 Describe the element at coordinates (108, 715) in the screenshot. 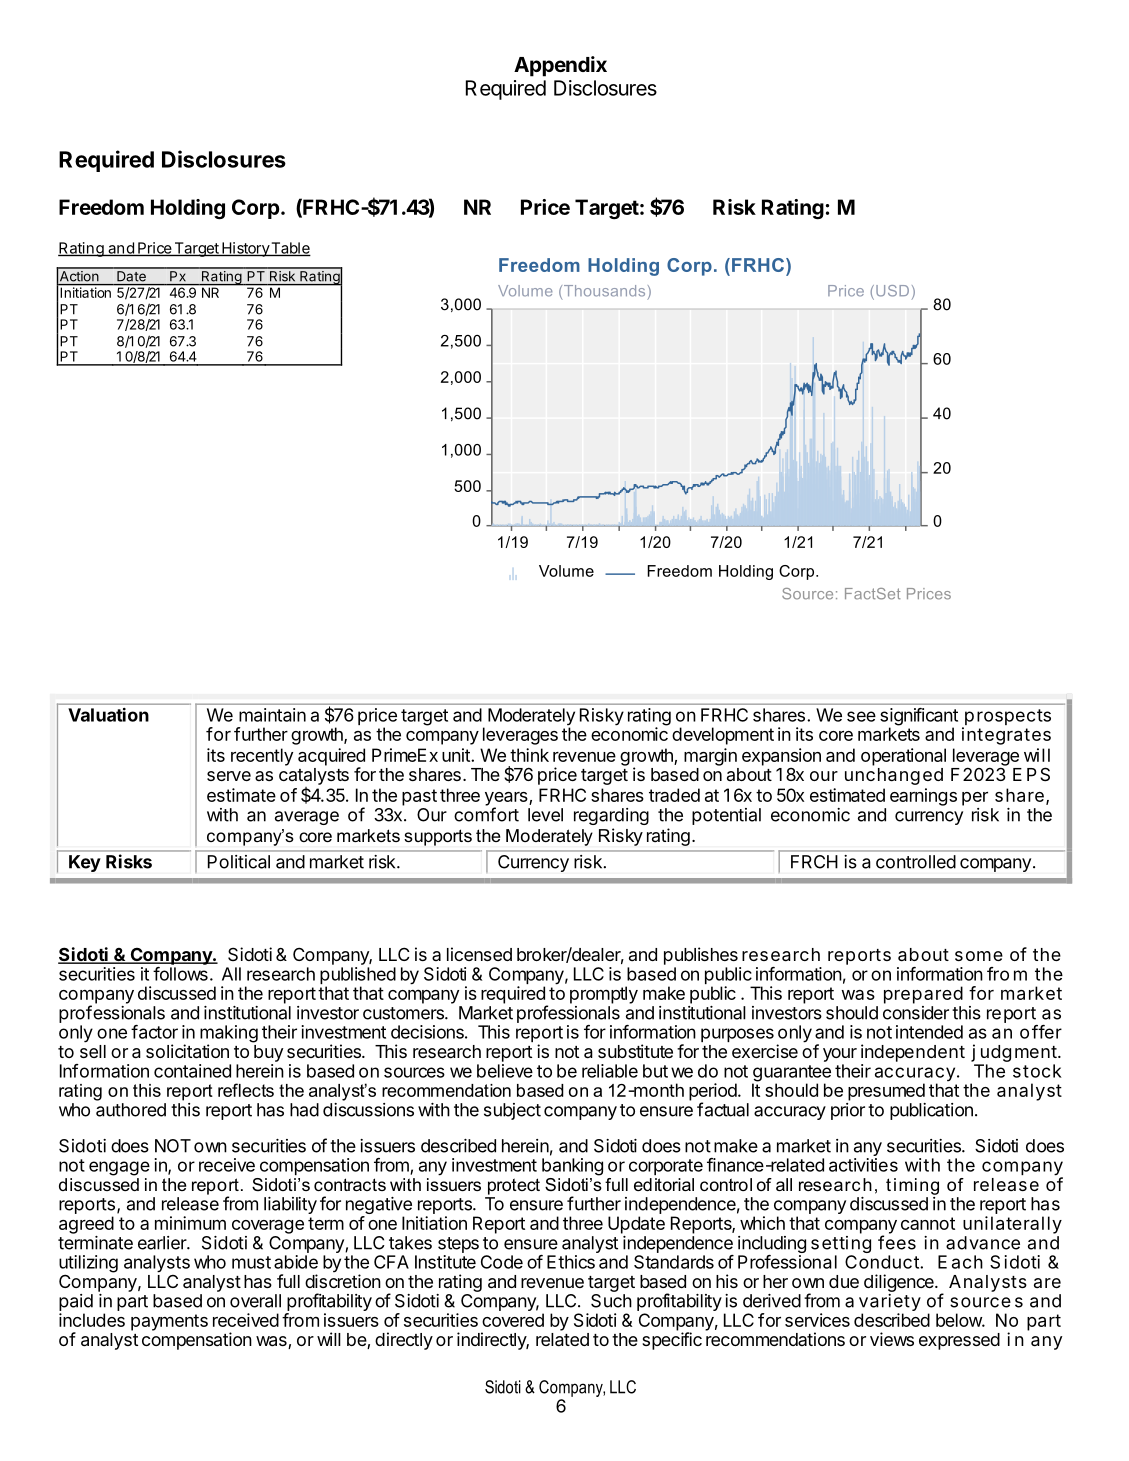

I see `Valuation` at that location.
